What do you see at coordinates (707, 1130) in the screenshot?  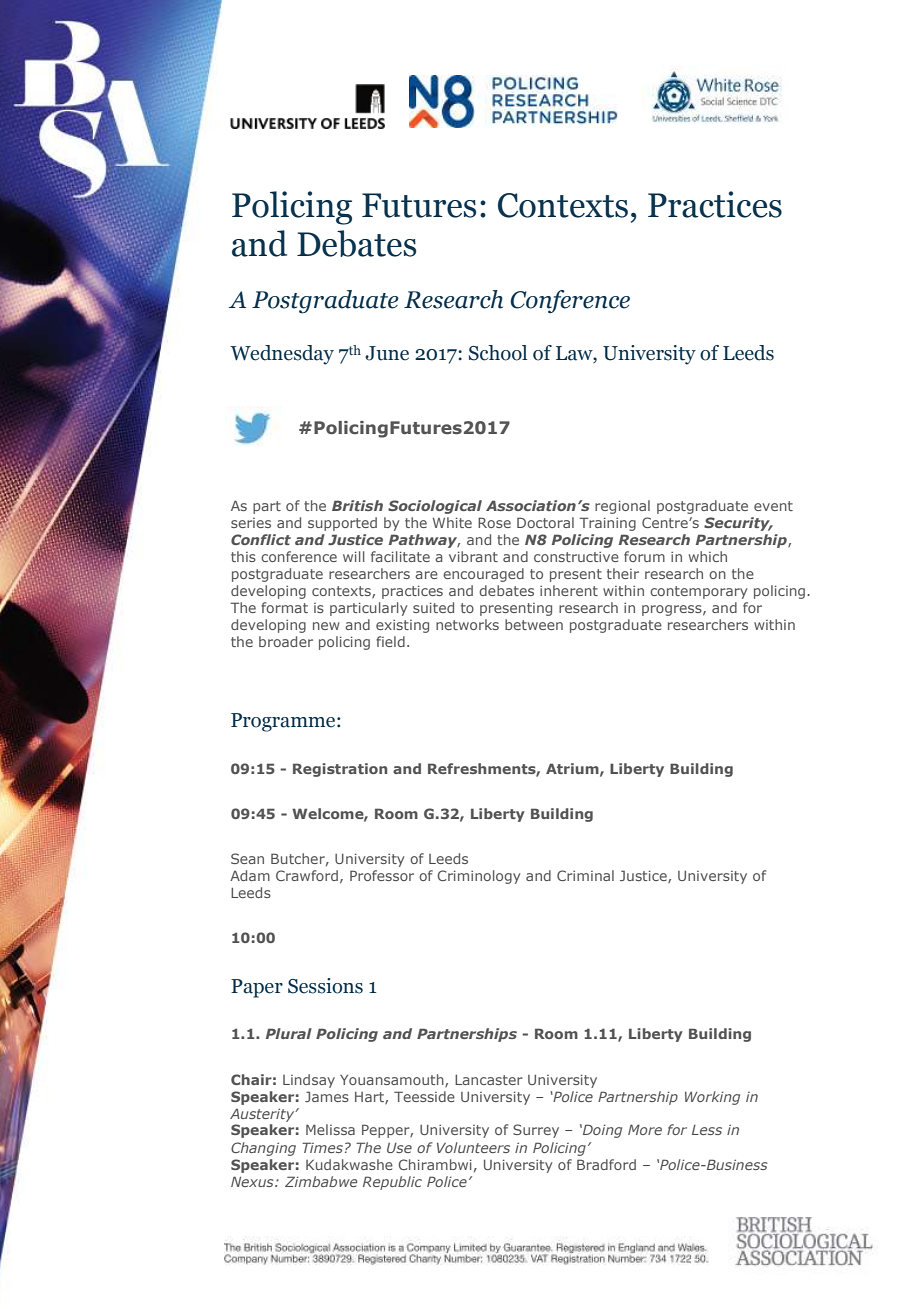 I see `Less` at bounding box center [707, 1130].
